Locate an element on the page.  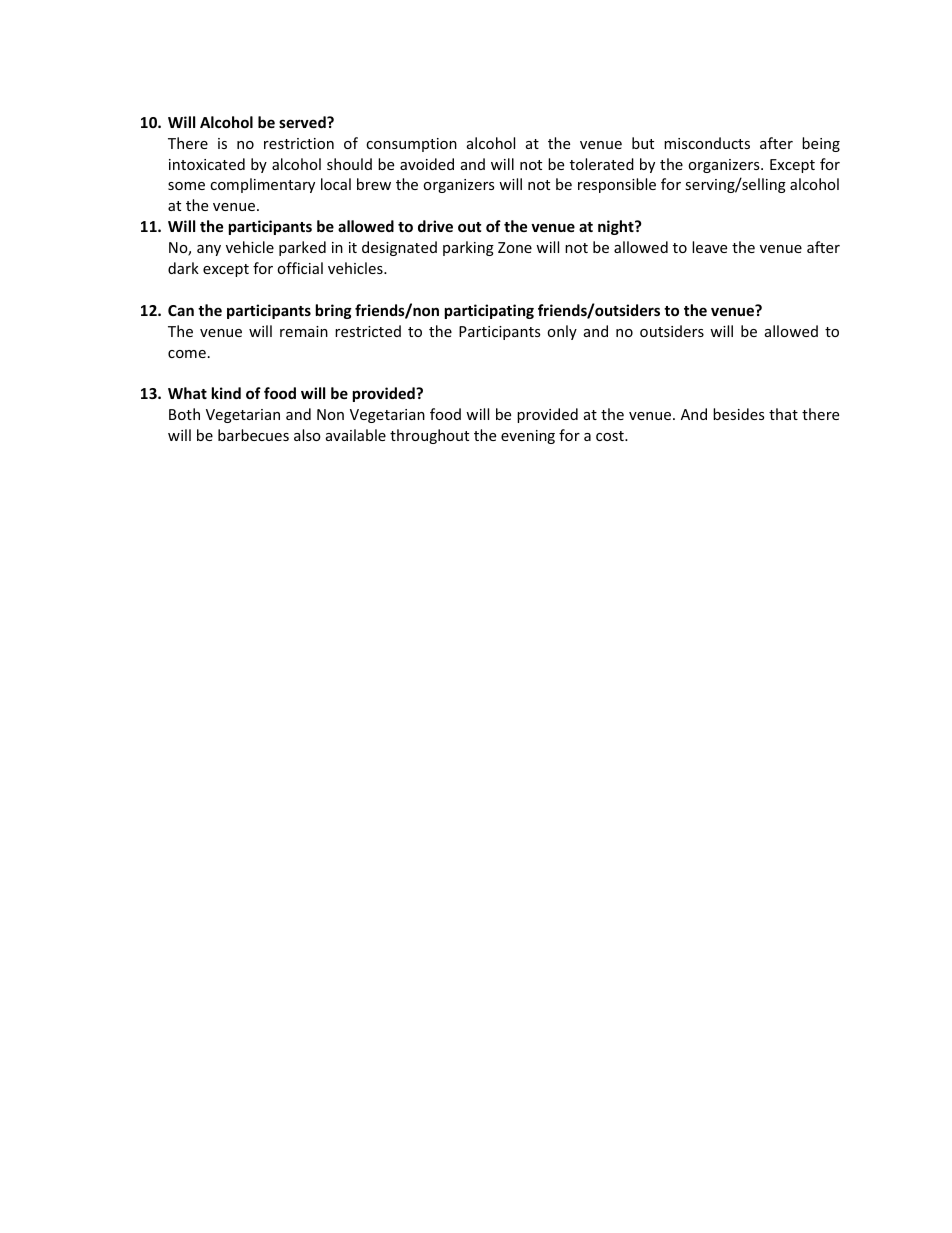
served is located at coordinates (303, 122).
